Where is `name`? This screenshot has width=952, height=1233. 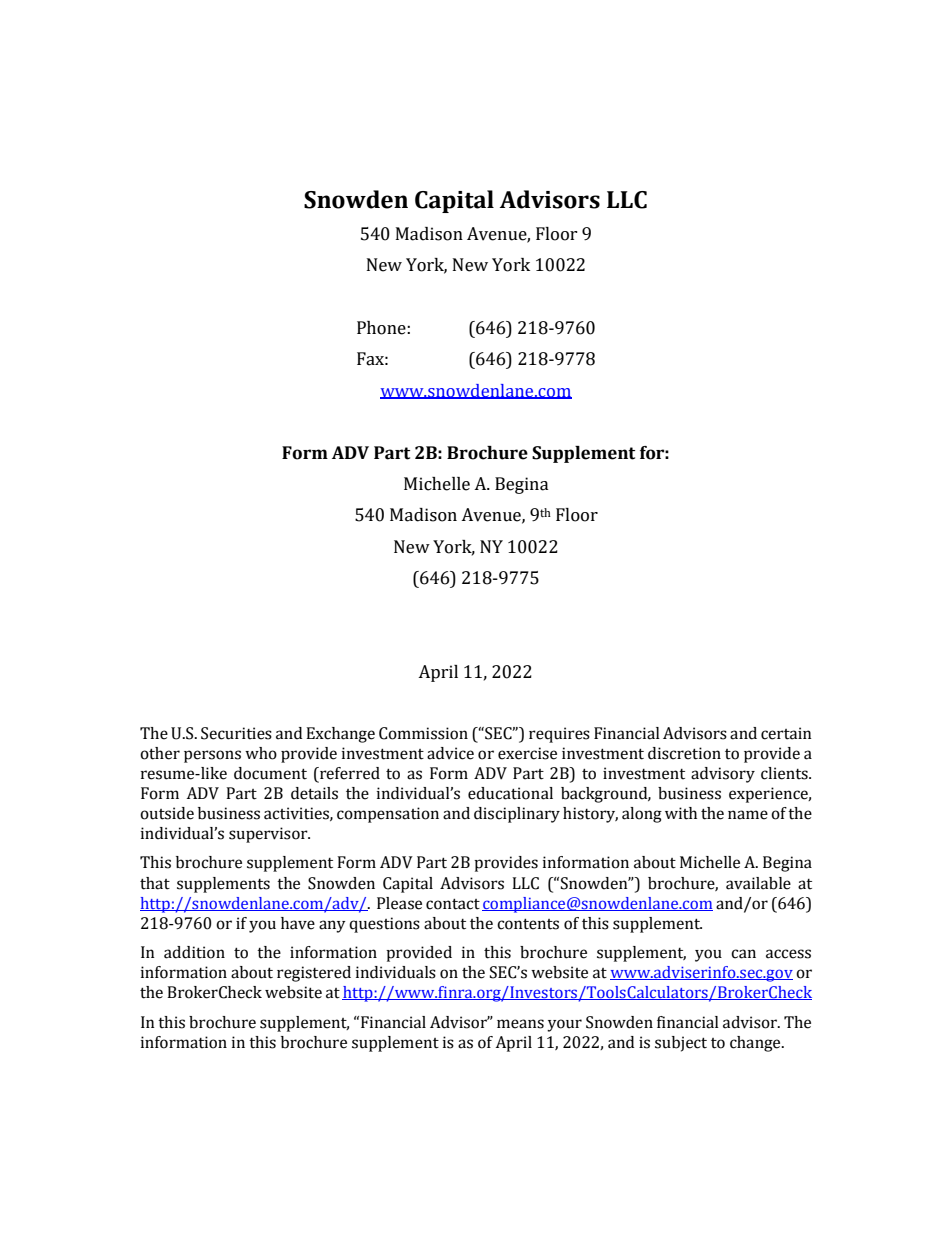 name is located at coordinates (748, 815).
